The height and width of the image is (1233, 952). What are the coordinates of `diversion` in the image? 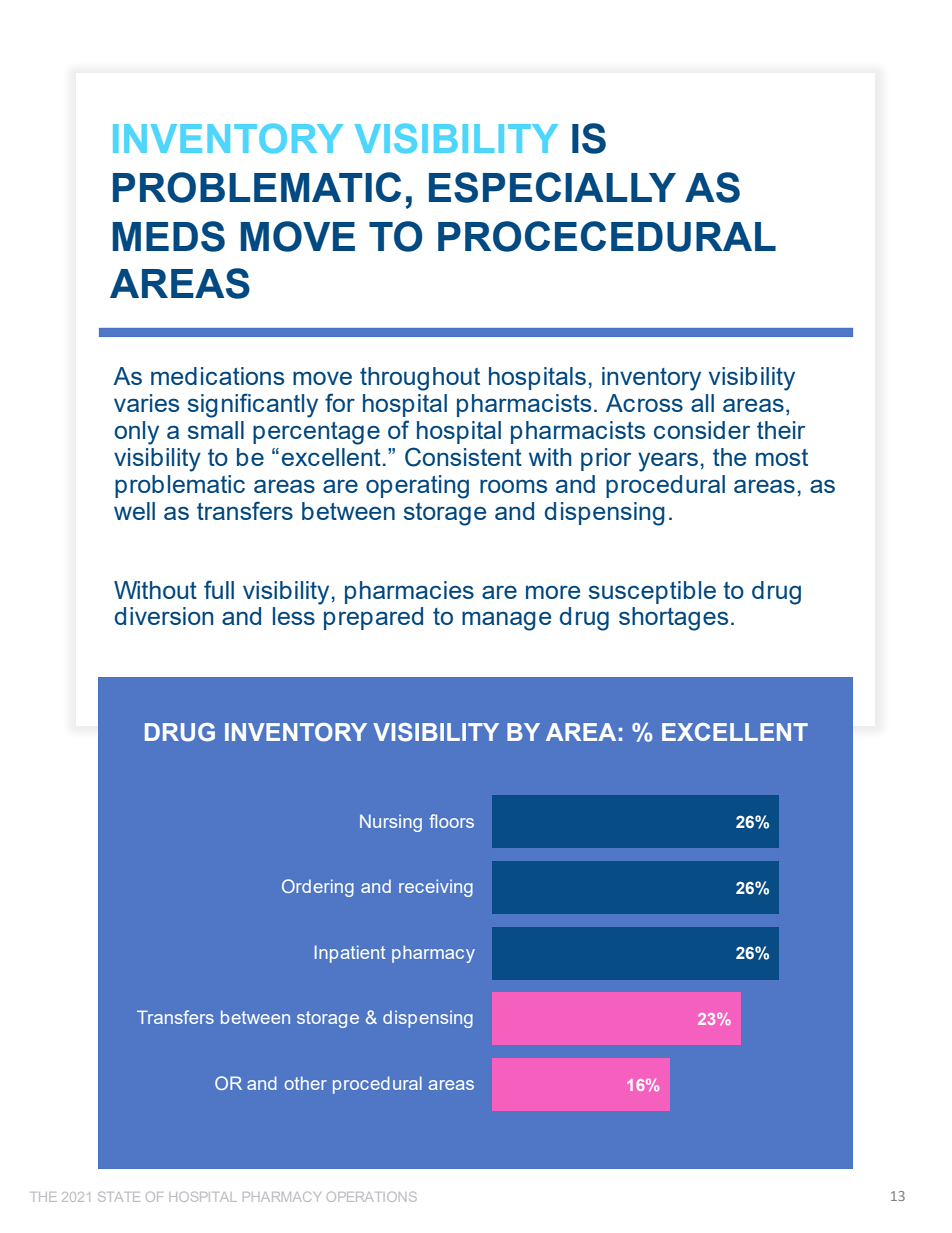 It's located at (164, 616).
